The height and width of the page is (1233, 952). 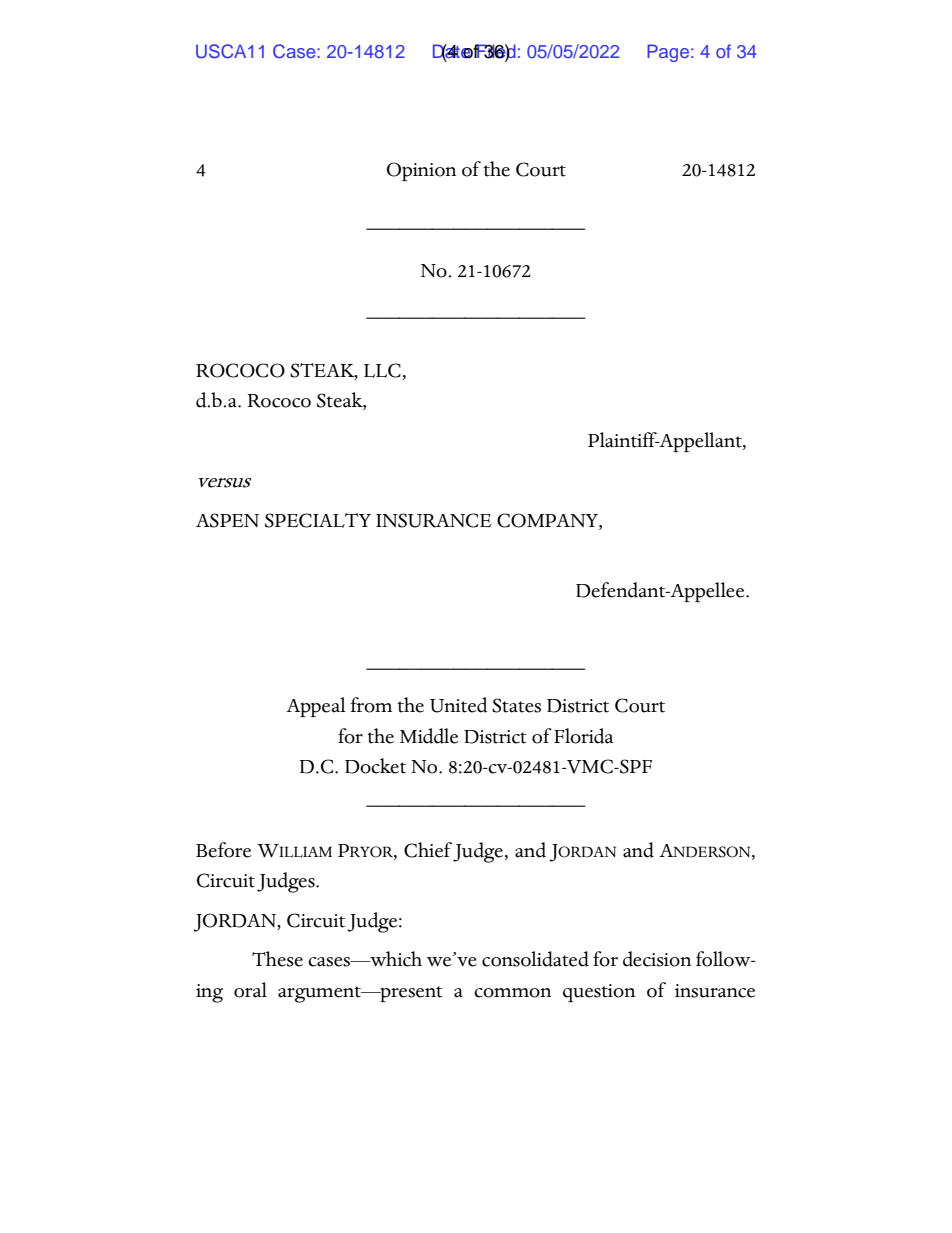 What do you see at coordinates (421, 171) in the page?
I see `Opinion` at bounding box center [421, 171].
